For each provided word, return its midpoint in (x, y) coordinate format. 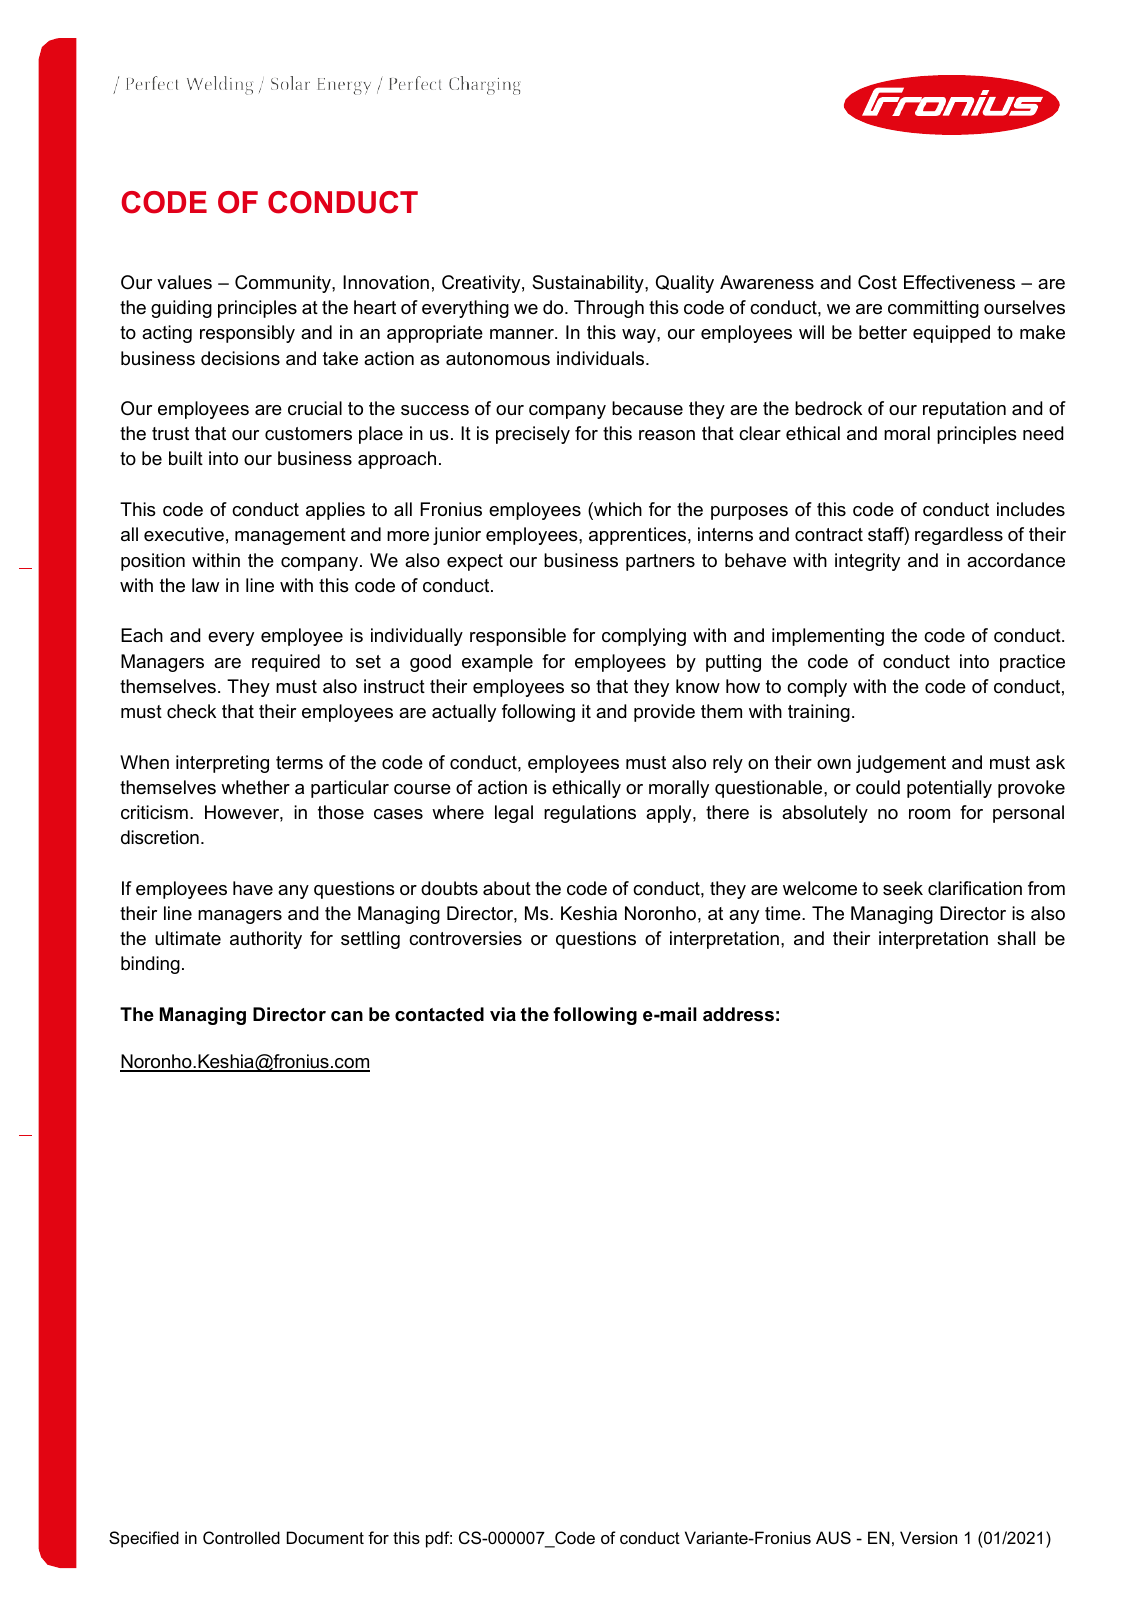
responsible (518, 637)
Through (609, 309)
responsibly (247, 334)
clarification (975, 888)
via (503, 1014)
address (738, 1014)
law (205, 585)
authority (266, 940)
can (347, 1016)
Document (325, 1537)
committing (933, 309)
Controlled (241, 1537)
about (507, 888)
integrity (867, 562)
